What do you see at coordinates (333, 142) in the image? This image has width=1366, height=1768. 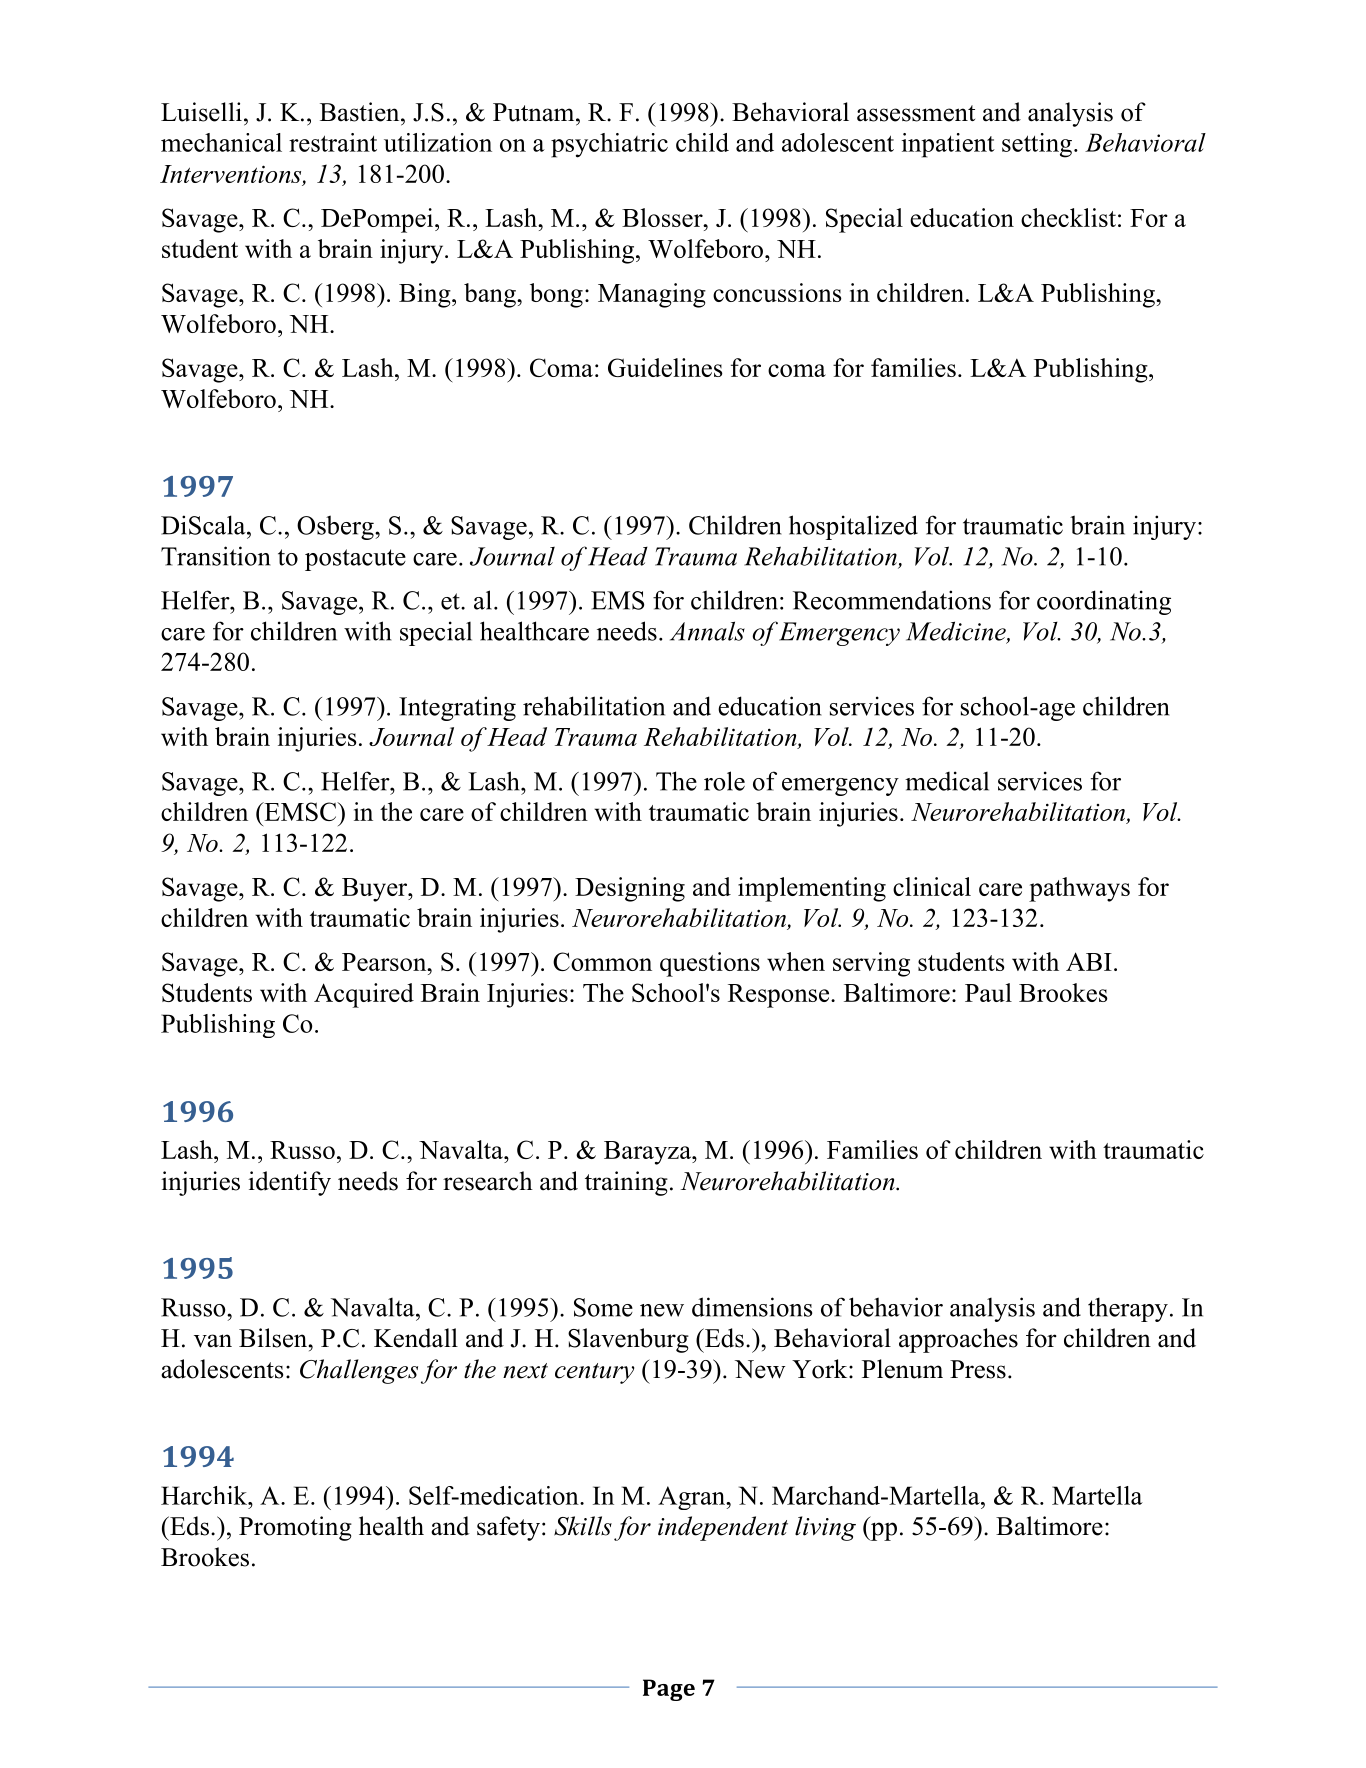 I see `restraint` at bounding box center [333, 142].
